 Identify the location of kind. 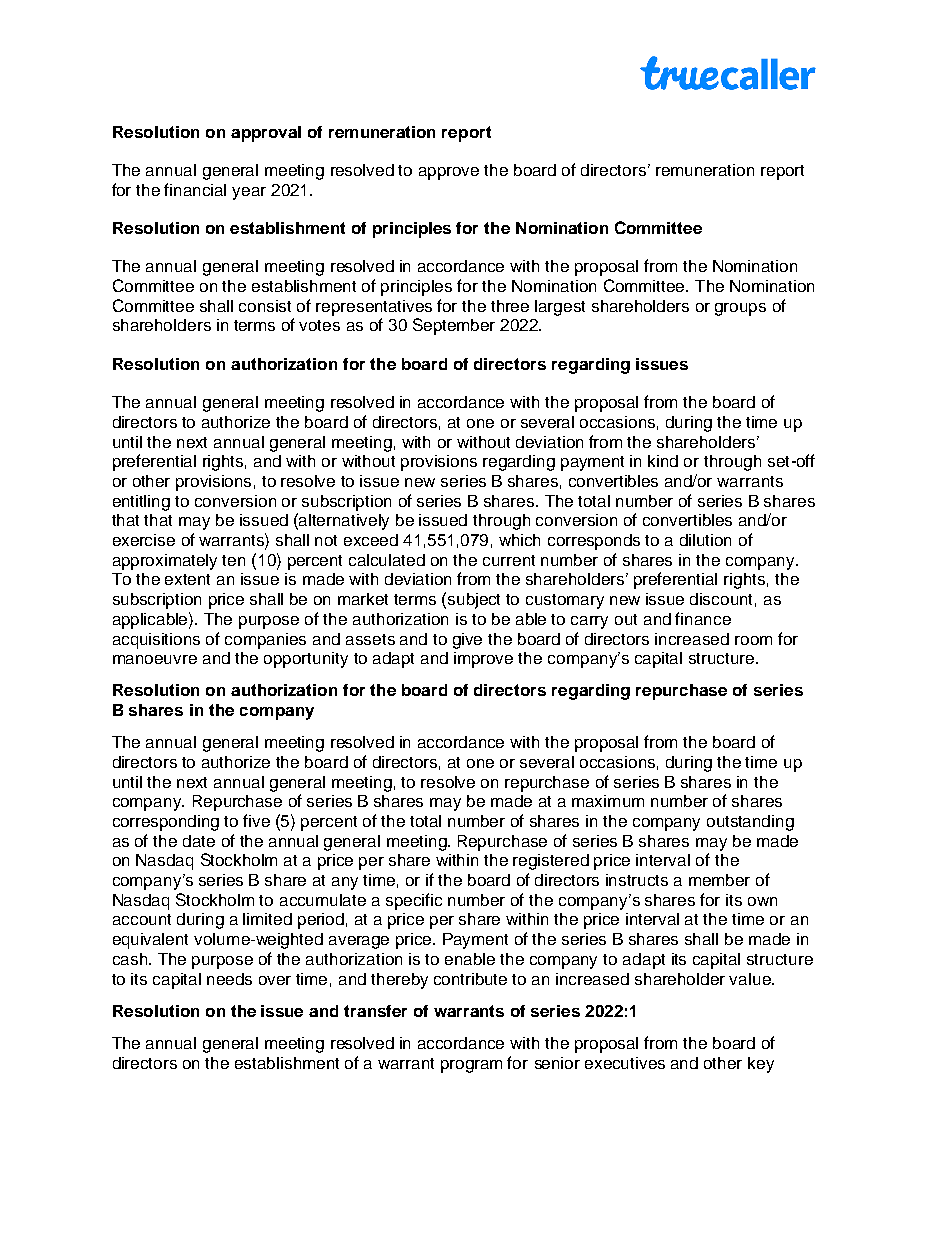
(663, 461).
